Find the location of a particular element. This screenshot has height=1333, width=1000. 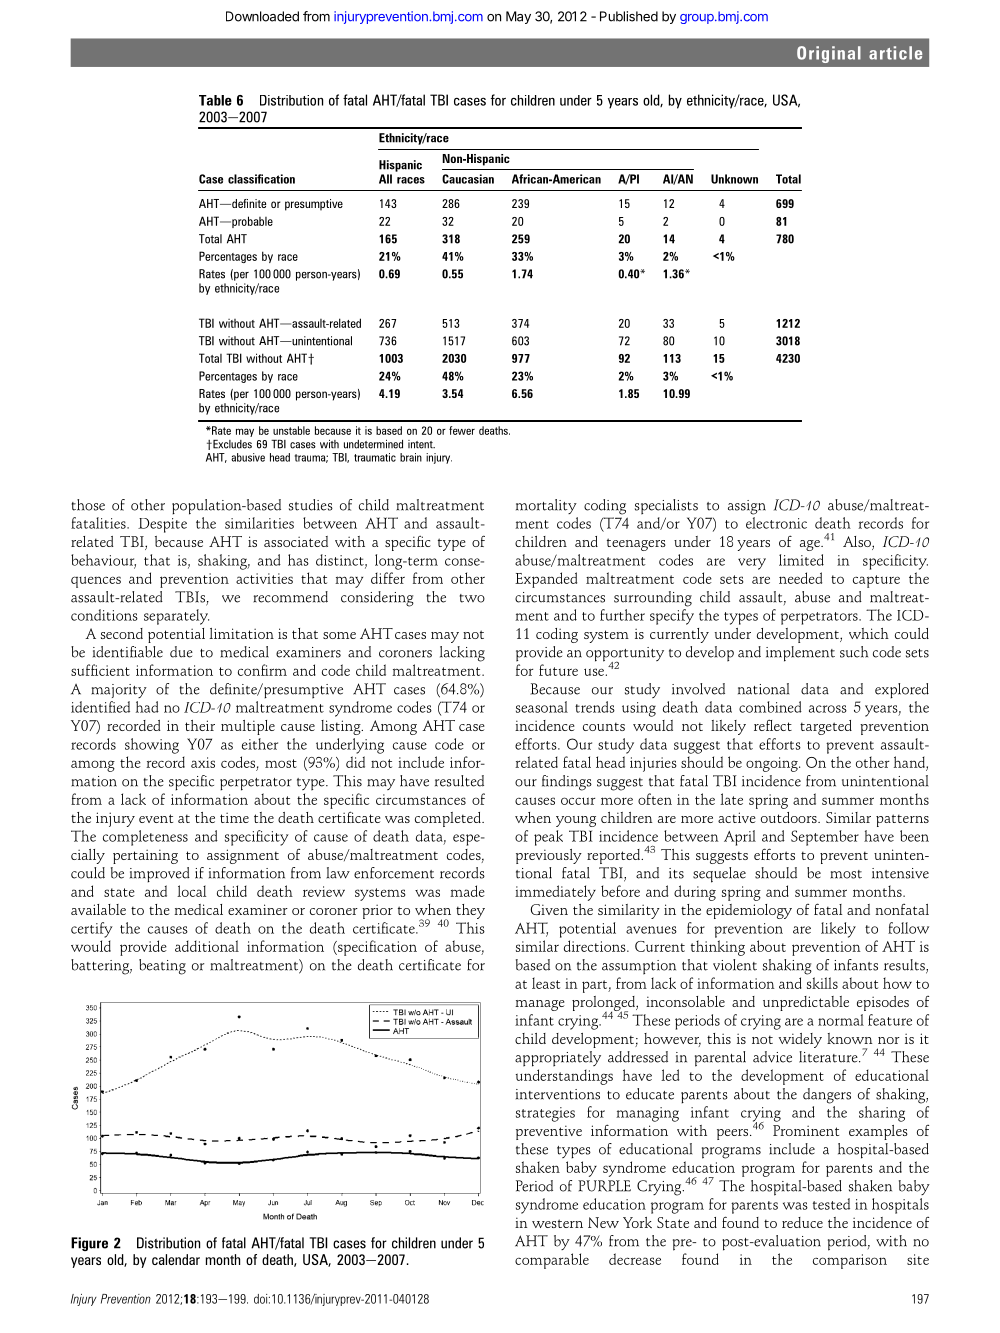

western is located at coordinates (557, 1223).
